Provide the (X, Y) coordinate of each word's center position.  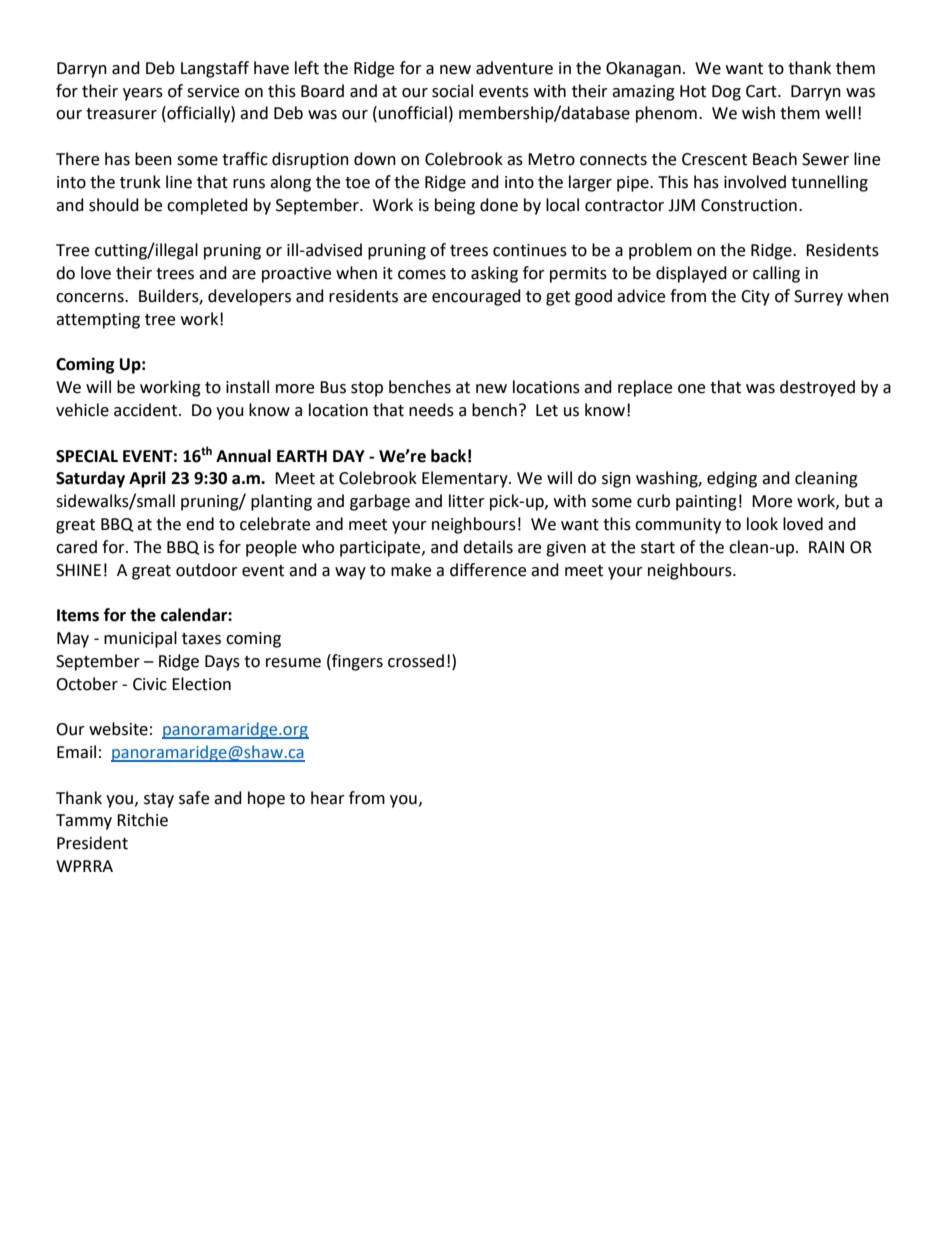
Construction (749, 205)
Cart (762, 91)
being (455, 206)
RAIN (826, 547)
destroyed (817, 388)
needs (431, 410)
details (488, 547)
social (452, 91)
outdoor (207, 570)
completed (207, 206)
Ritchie (142, 820)
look (762, 524)
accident (147, 410)
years (143, 94)
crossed (416, 661)
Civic (150, 684)
